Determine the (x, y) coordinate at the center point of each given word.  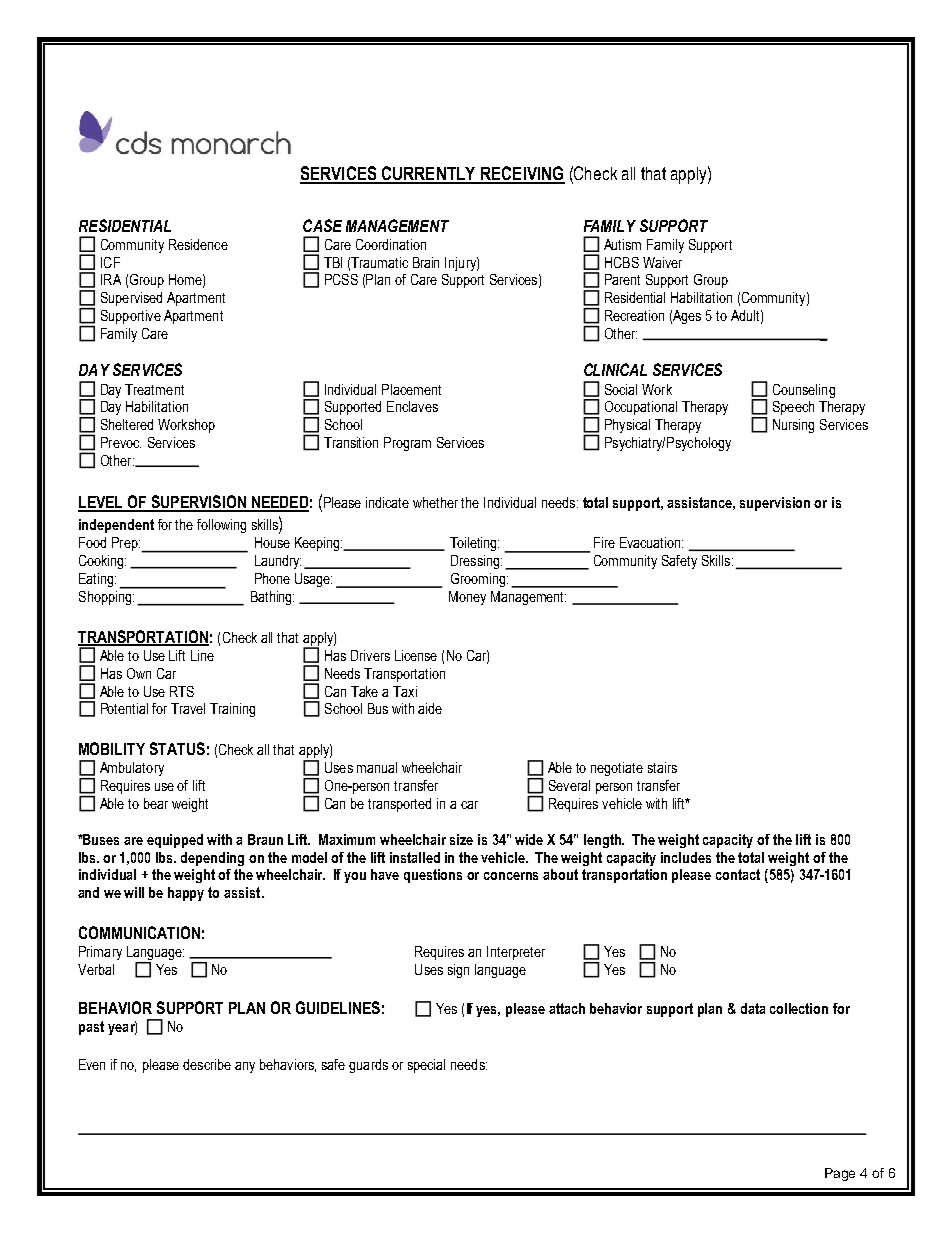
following (221, 526)
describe (207, 1064)
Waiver (662, 262)
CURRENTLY (429, 174)
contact (738, 874)
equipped (175, 841)
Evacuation (651, 542)
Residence (198, 244)
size (461, 839)
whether (435, 502)
